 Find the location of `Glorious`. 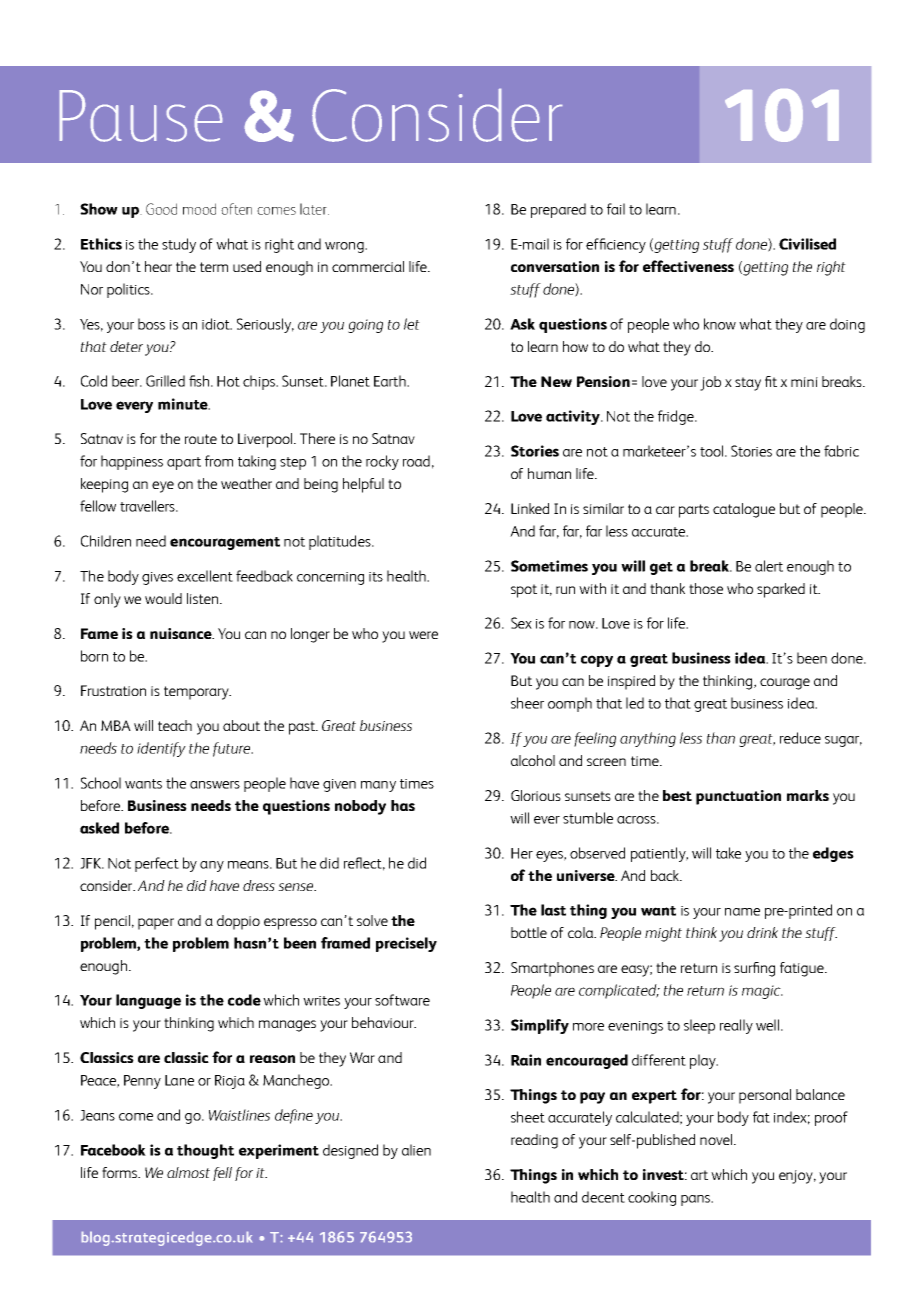

Glorious is located at coordinates (536, 795).
